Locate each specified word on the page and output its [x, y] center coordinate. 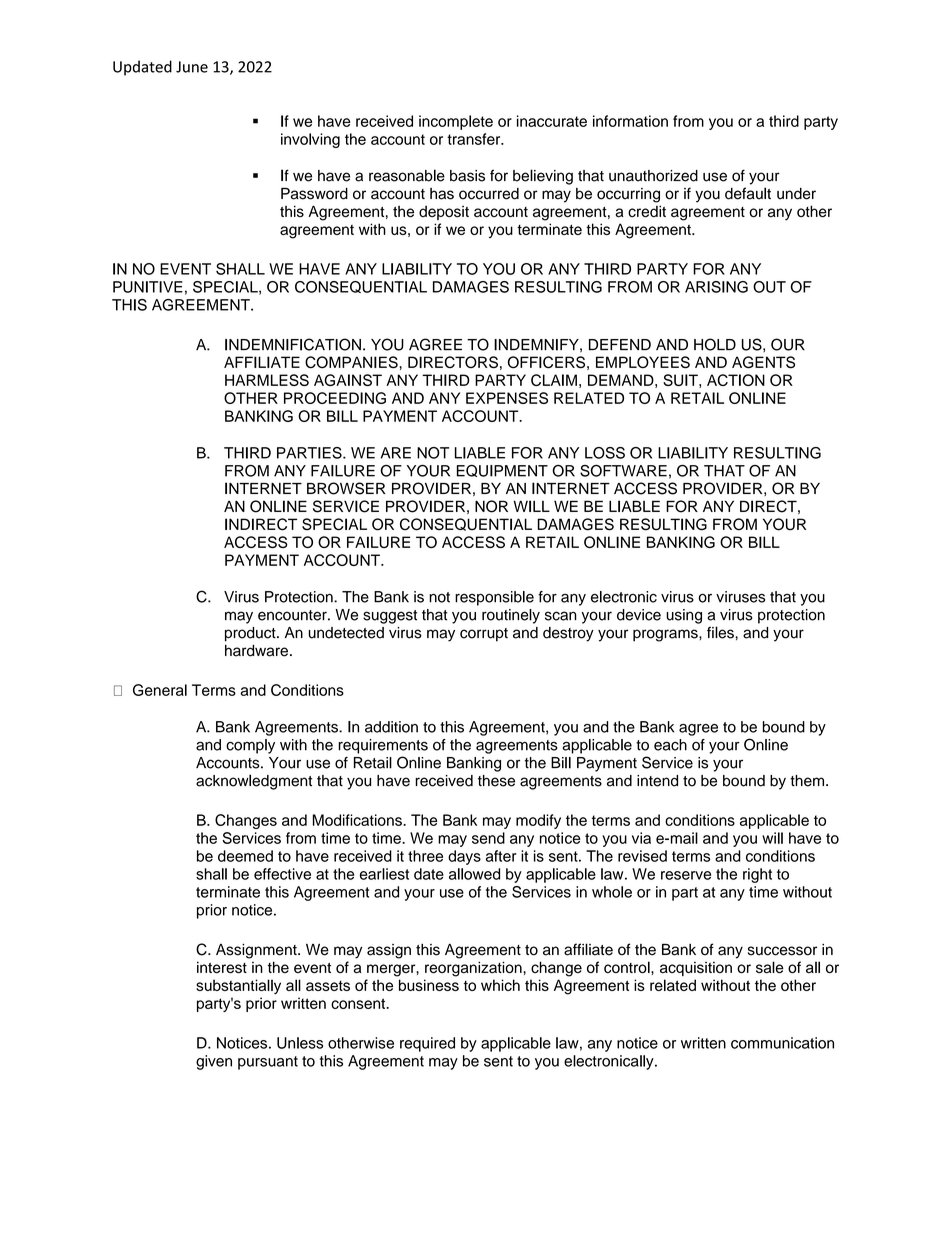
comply [250, 746]
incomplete [456, 122]
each [670, 745]
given [214, 1062]
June [192, 67]
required [427, 1044]
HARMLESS [267, 380]
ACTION [736, 380]
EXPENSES [507, 398]
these [496, 781]
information [630, 121]
